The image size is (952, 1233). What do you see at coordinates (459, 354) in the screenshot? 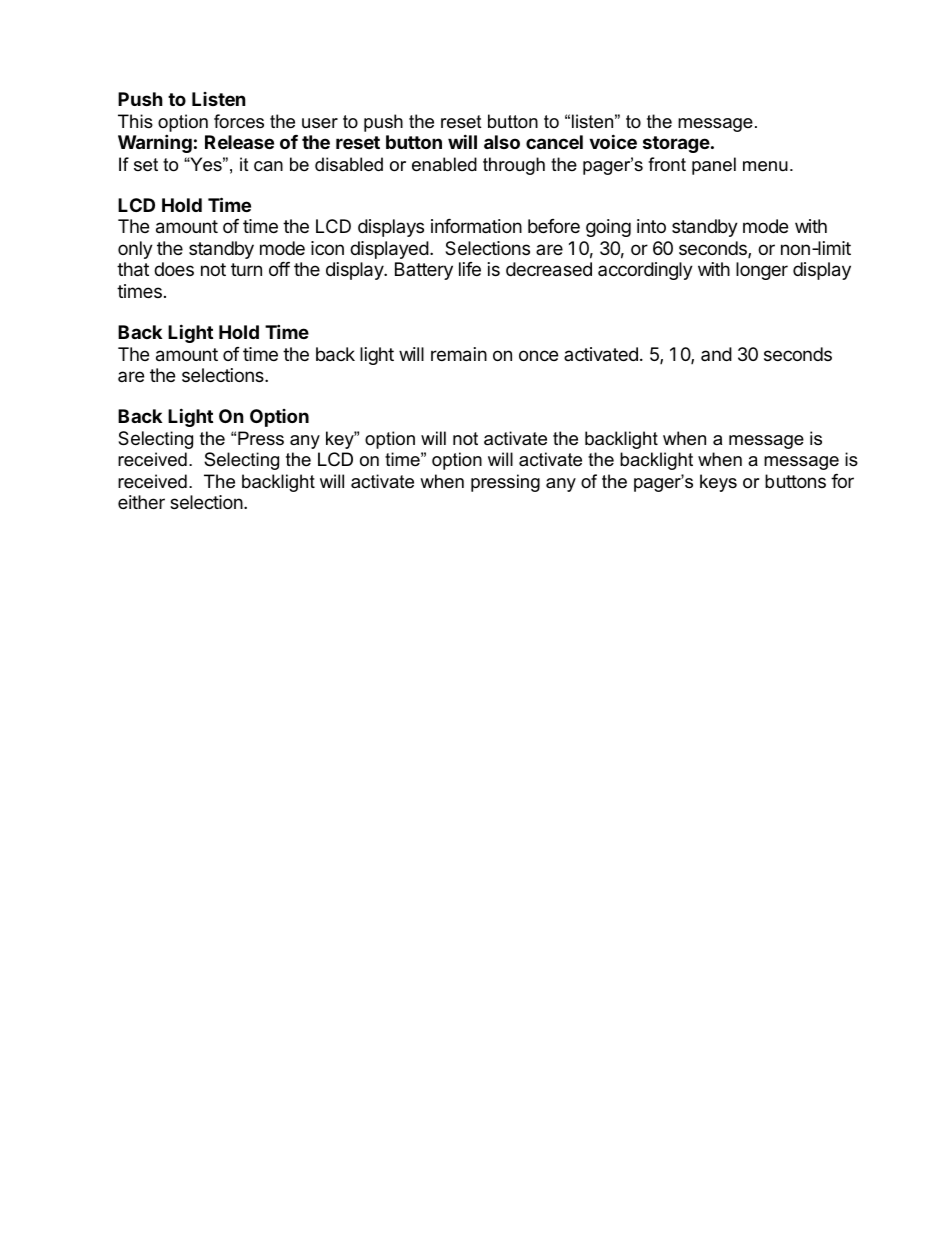
I see `remain` at bounding box center [459, 354].
